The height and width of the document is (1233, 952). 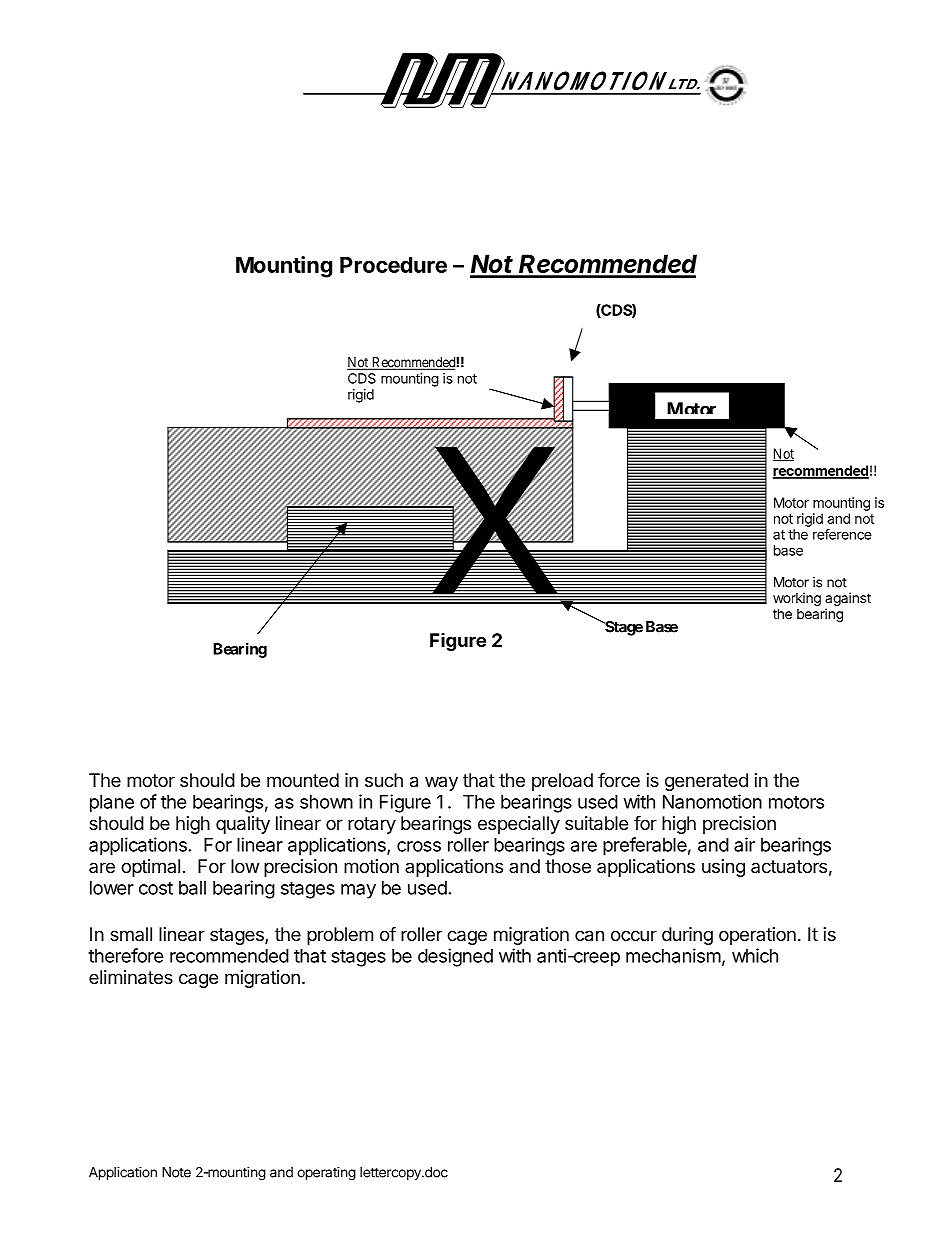 What do you see at coordinates (393, 265) in the document?
I see `Procedure` at bounding box center [393, 265].
